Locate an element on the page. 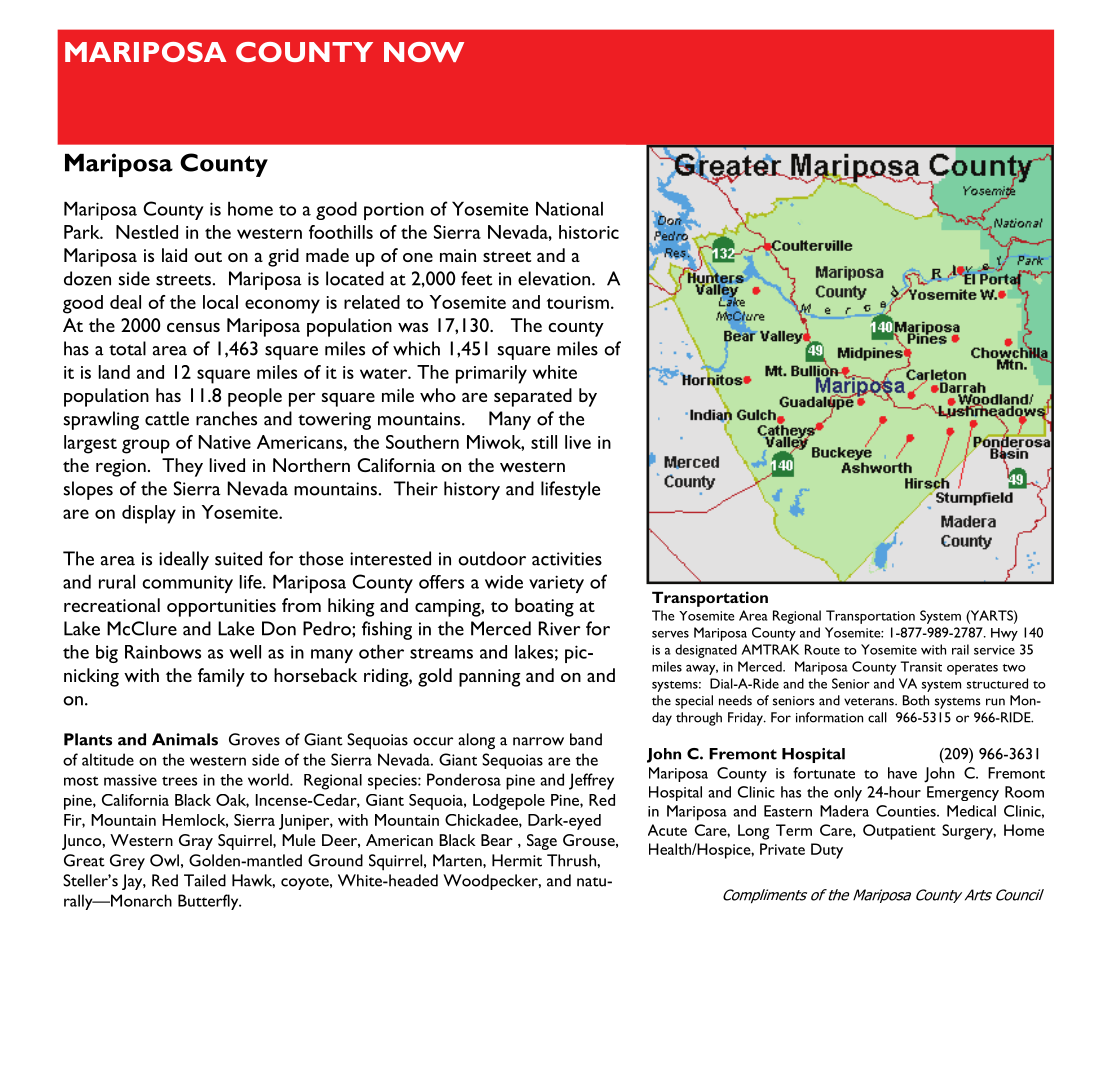  elevation is located at coordinates (555, 278).
